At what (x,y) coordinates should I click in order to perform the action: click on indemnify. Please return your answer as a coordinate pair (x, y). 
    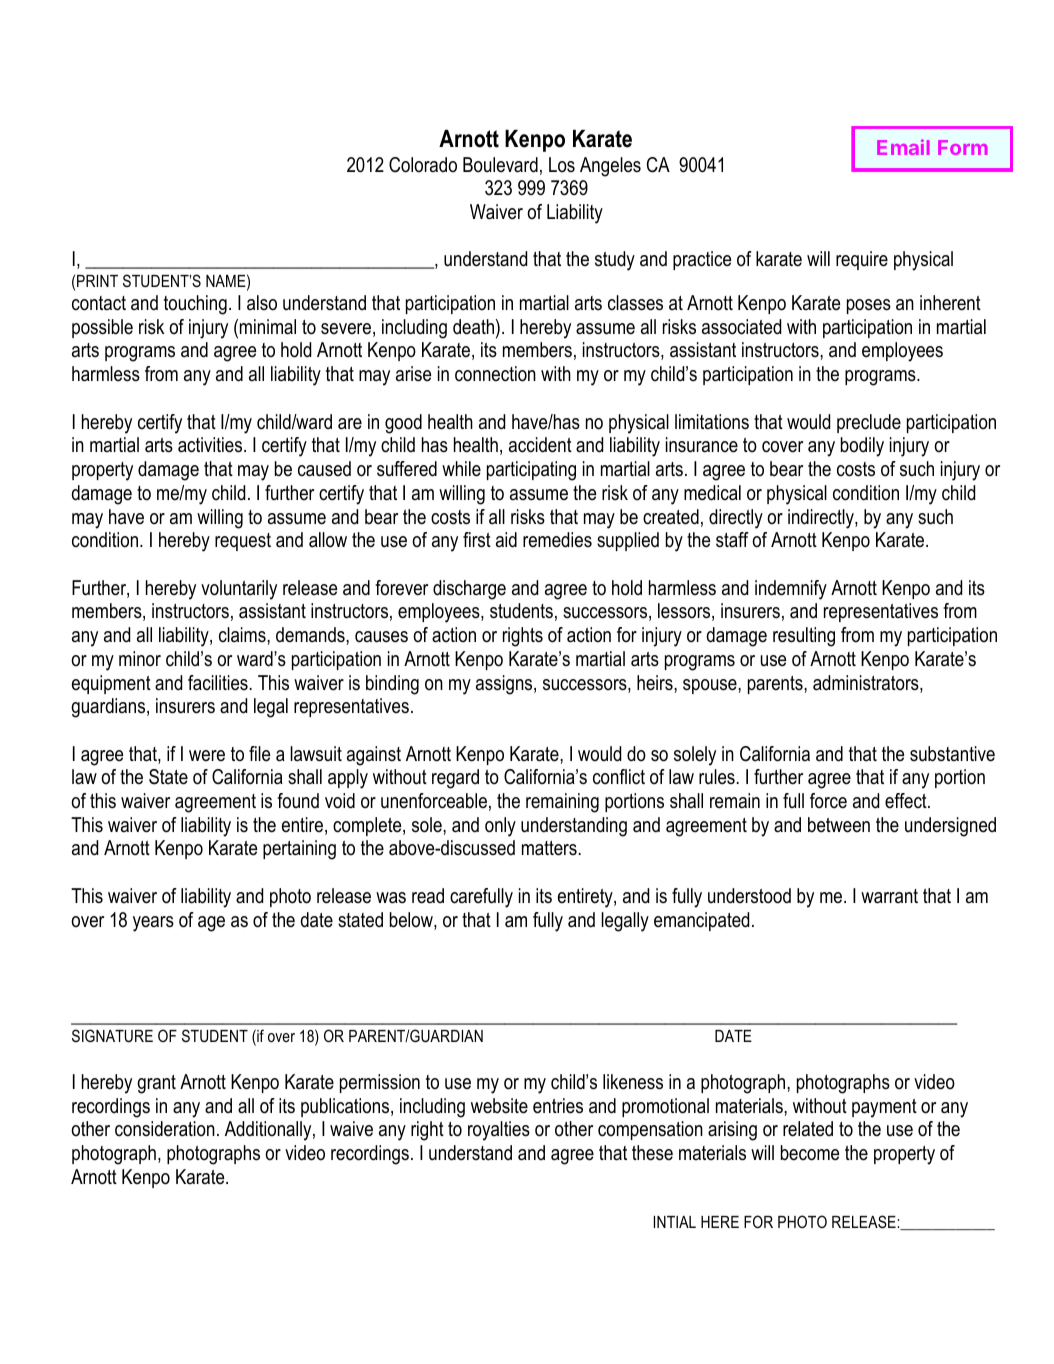
    Looking at the image, I should click on (791, 590).
